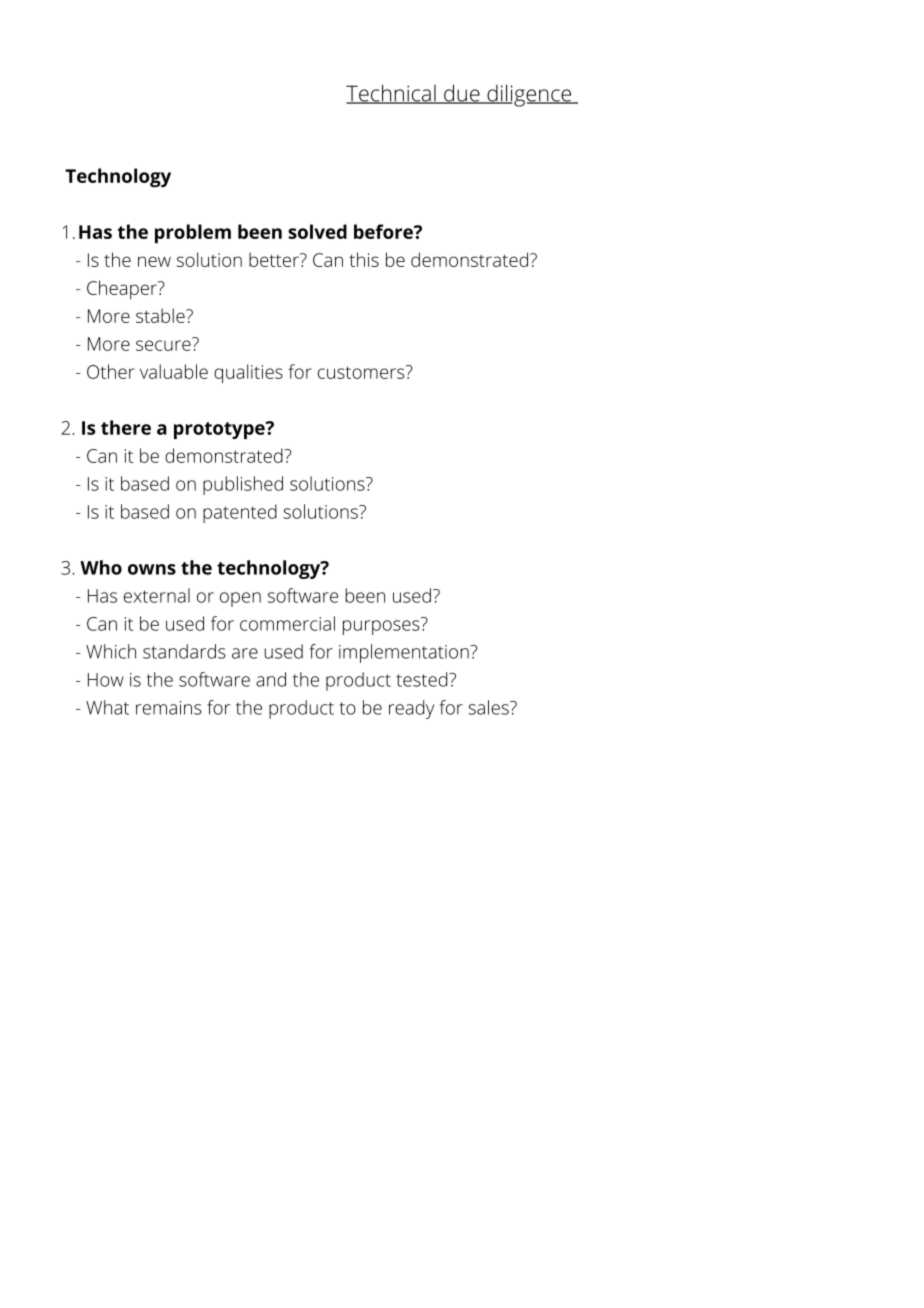 The height and width of the image is (1308, 924). What do you see at coordinates (193, 234) in the image?
I see `problem` at bounding box center [193, 234].
